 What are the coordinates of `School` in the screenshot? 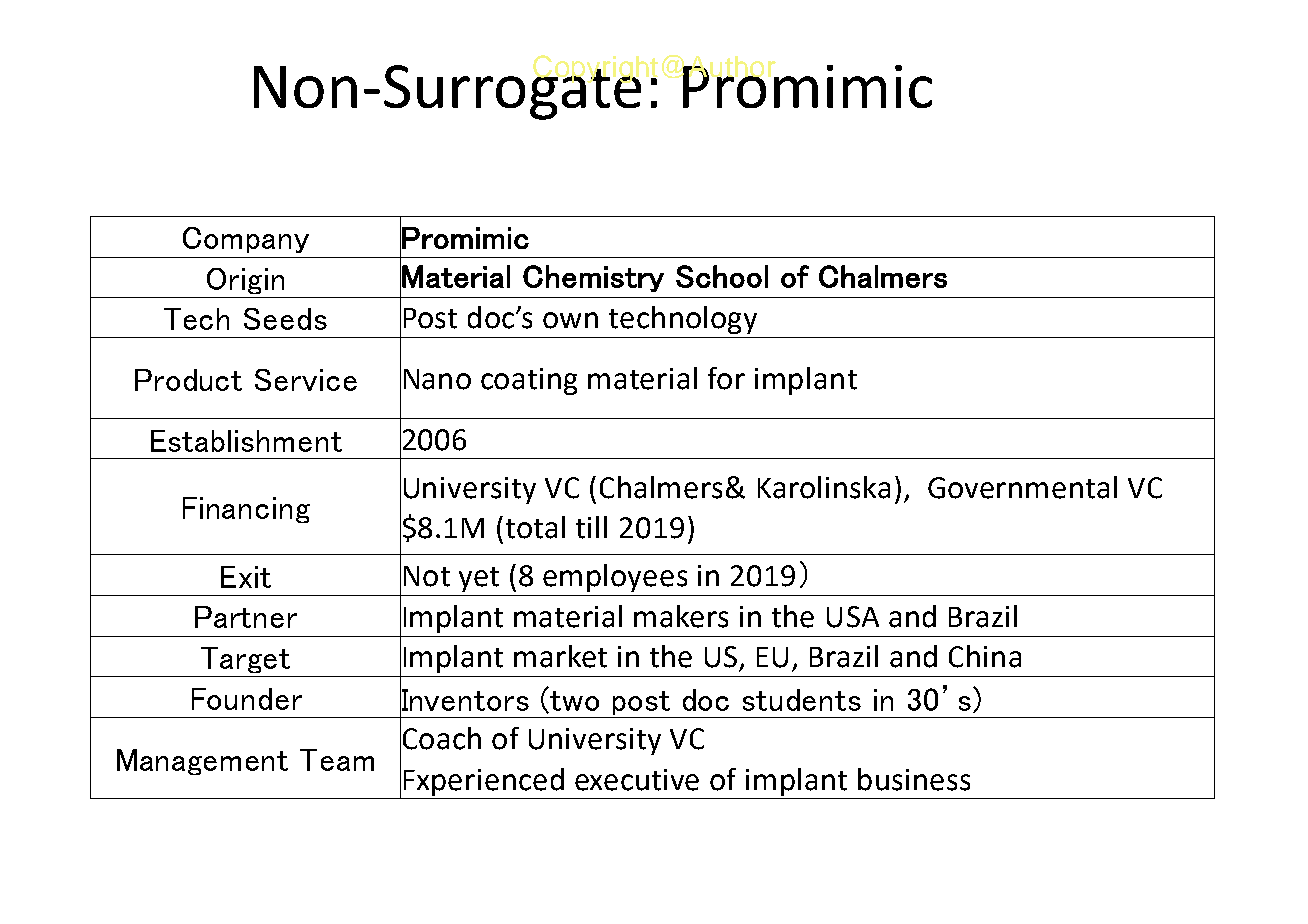 It's located at (722, 276).
